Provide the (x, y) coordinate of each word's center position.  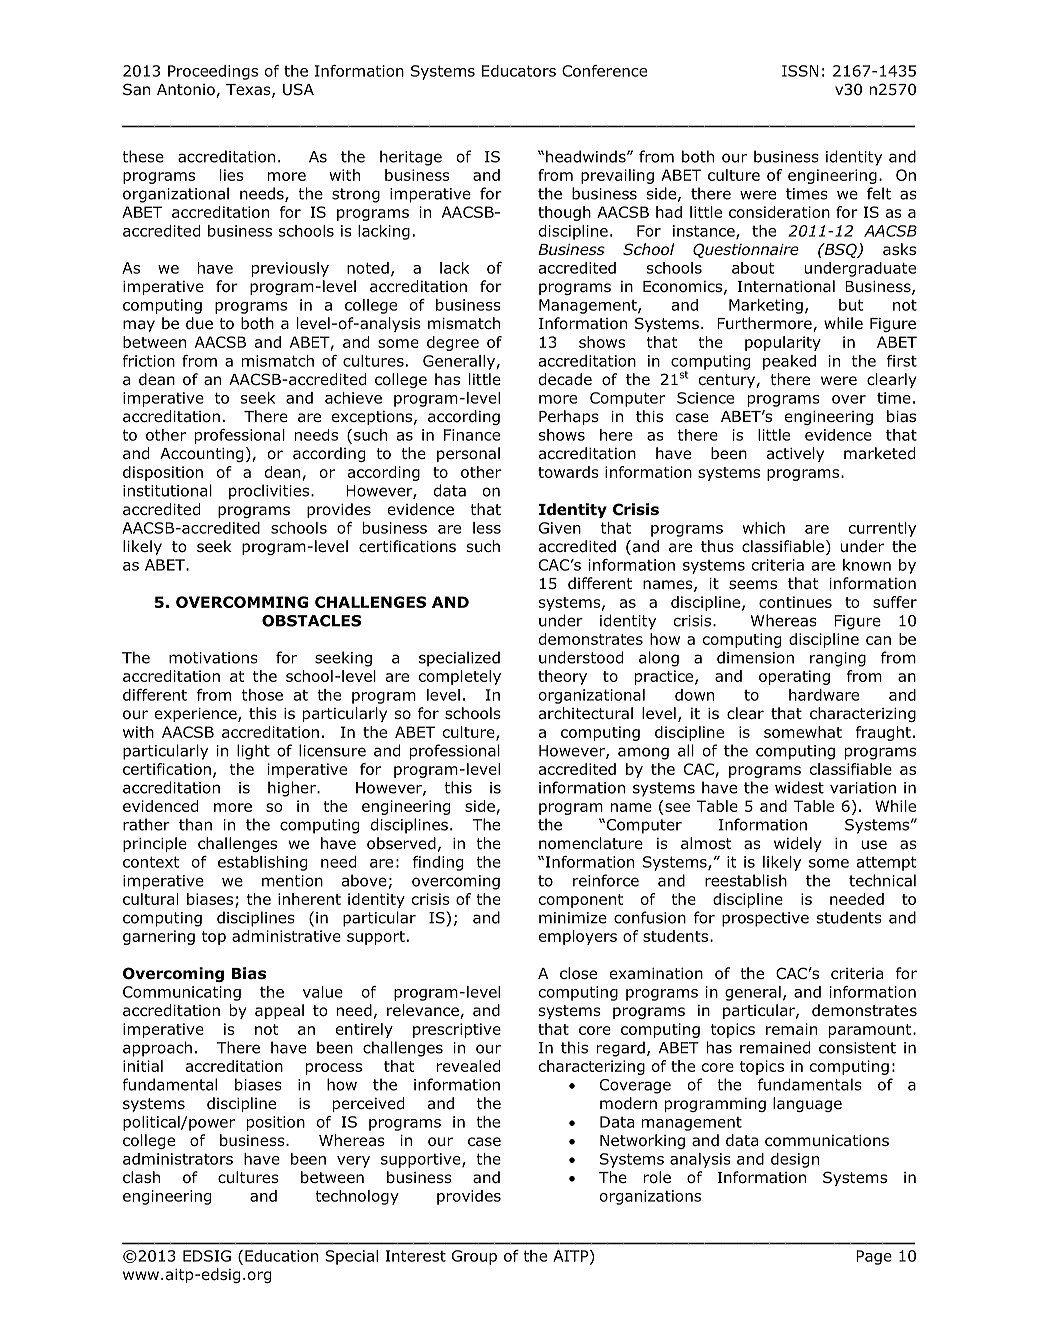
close (578, 973)
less (487, 528)
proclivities (270, 492)
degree (453, 343)
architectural (586, 713)
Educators (519, 71)
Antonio (187, 91)
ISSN (800, 71)
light (253, 752)
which (763, 528)
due (199, 323)
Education (281, 1256)
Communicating (182, 993)
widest (799, 787)
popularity (783, 343)
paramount (871, 1031)
